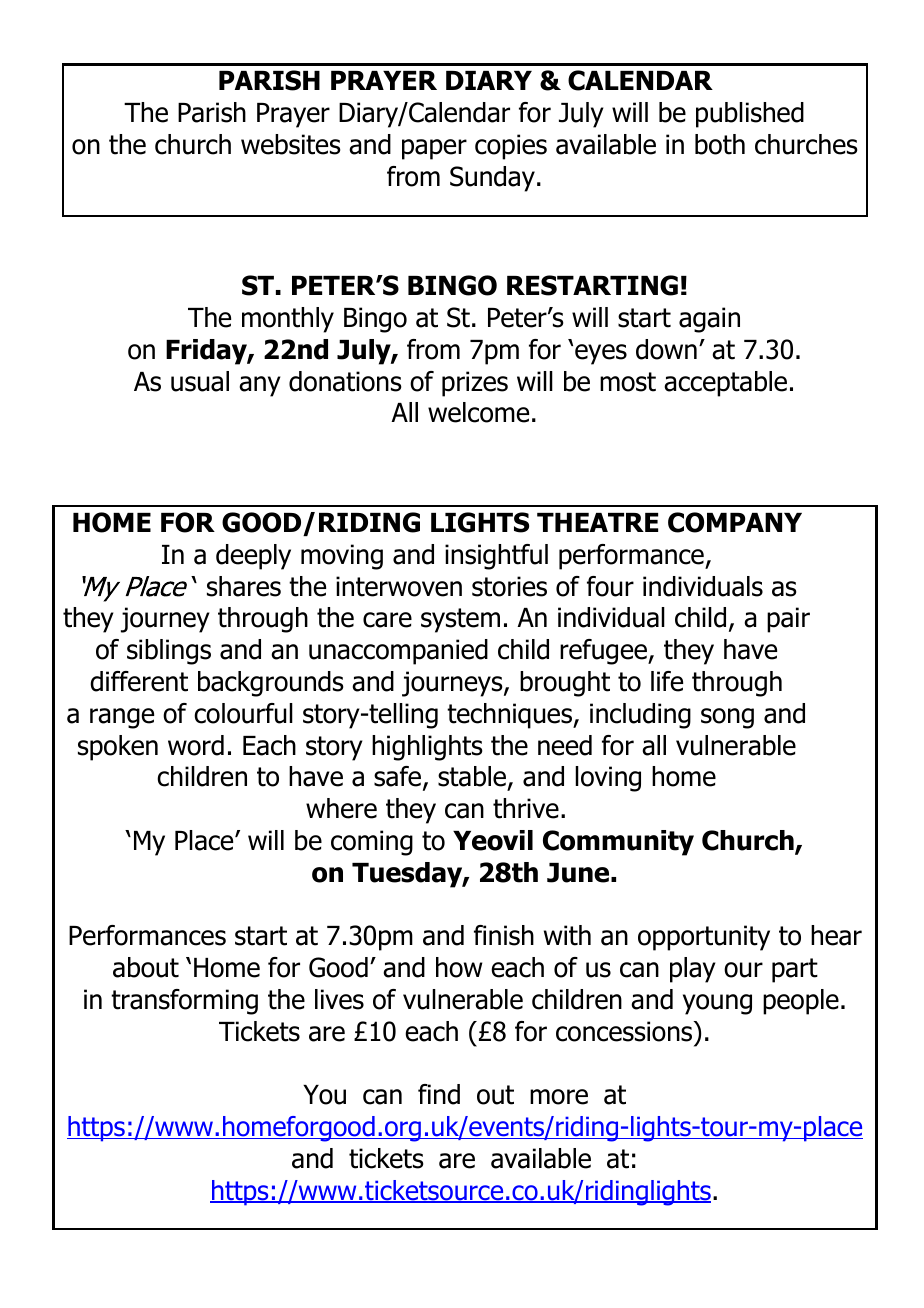  I want to click on usual, so click(200, 381).
